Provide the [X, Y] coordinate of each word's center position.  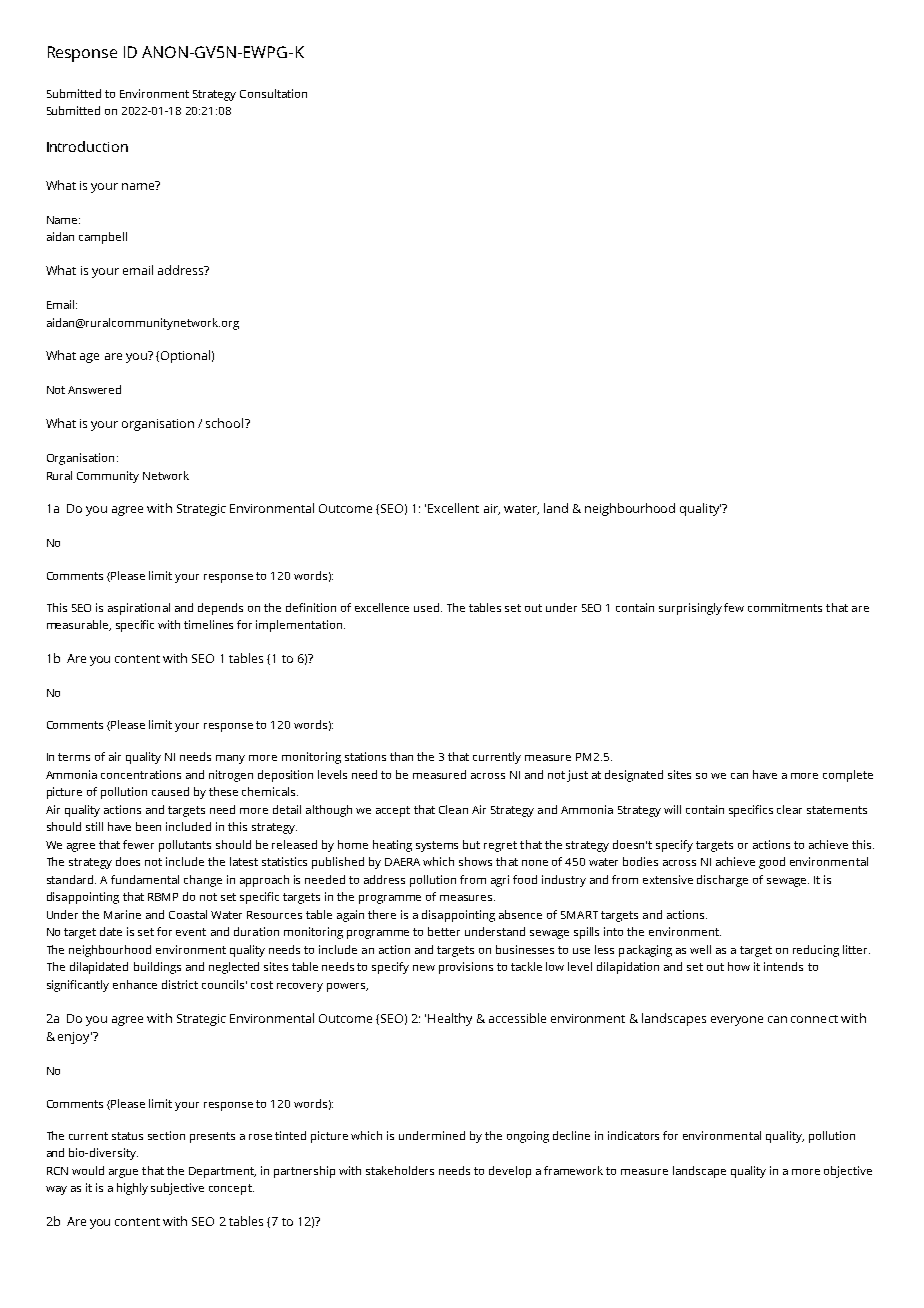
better [444, 931]
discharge [722, 881]
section [166, 1135]
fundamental [145, 879]
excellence [382, 607]
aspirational [139, 609]
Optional [184, 356]
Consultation [273, 93]
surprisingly [692, 609]
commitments [785, 607]
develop [510, 1172]
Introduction [87, 146]
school [226, 423]
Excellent [453, 508]
